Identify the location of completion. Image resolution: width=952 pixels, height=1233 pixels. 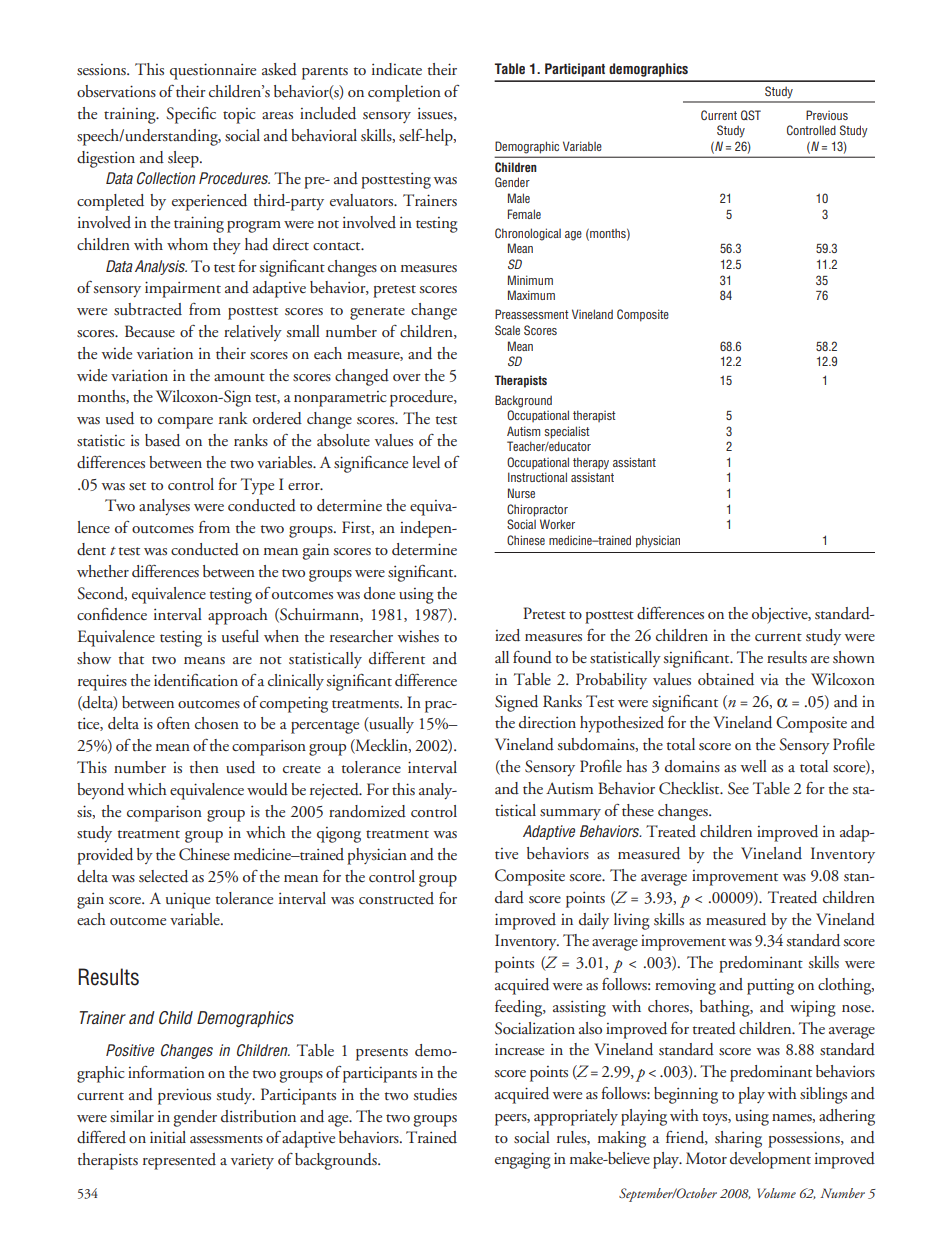
(404, 93).
